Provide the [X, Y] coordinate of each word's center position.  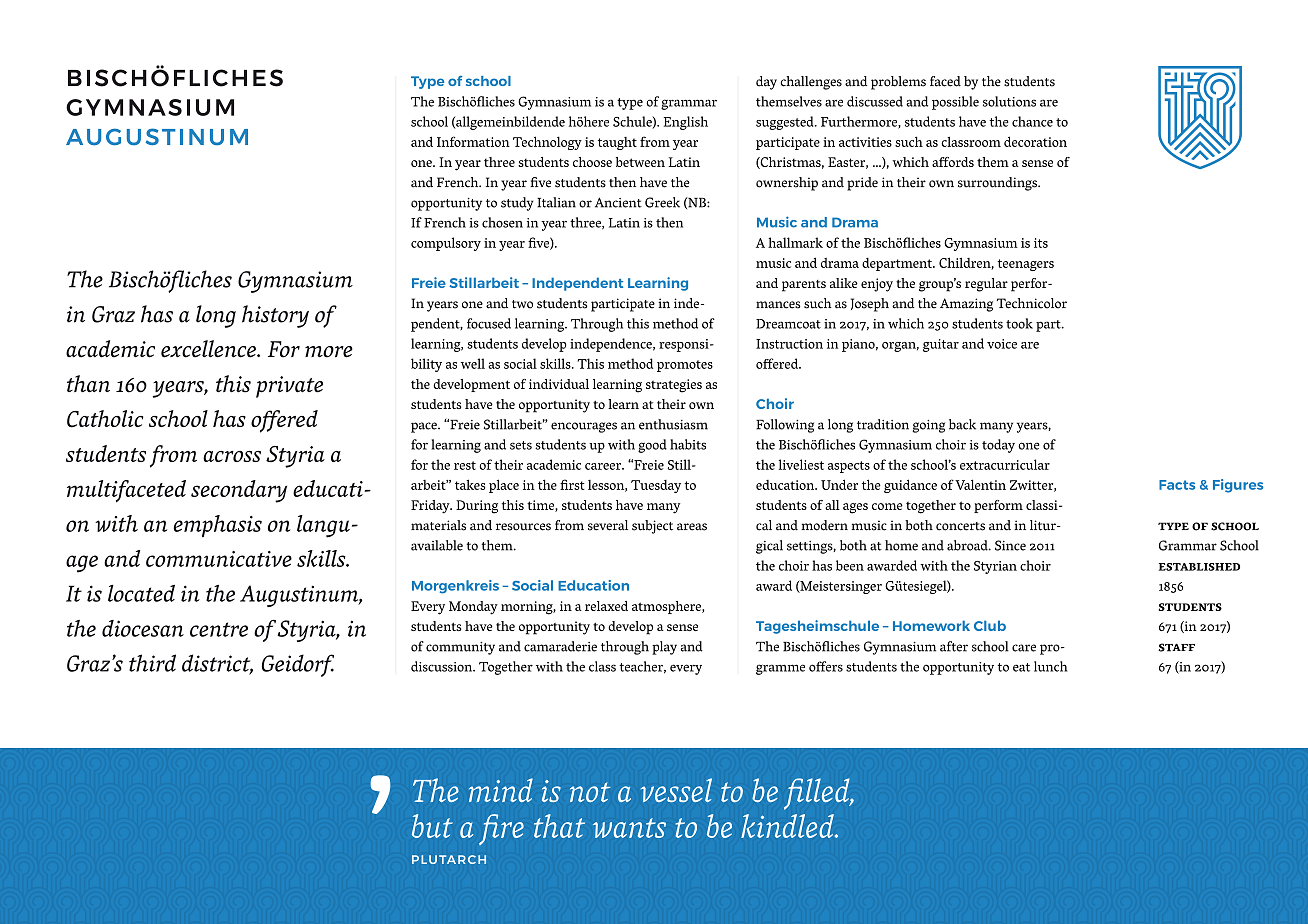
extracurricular [1005, 464]
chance [1032, 121]
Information [473, 141]
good [652, 446]
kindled [788, 826]
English [686, 123]
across [232, 456]
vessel [676, 790]
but [432, 826]
